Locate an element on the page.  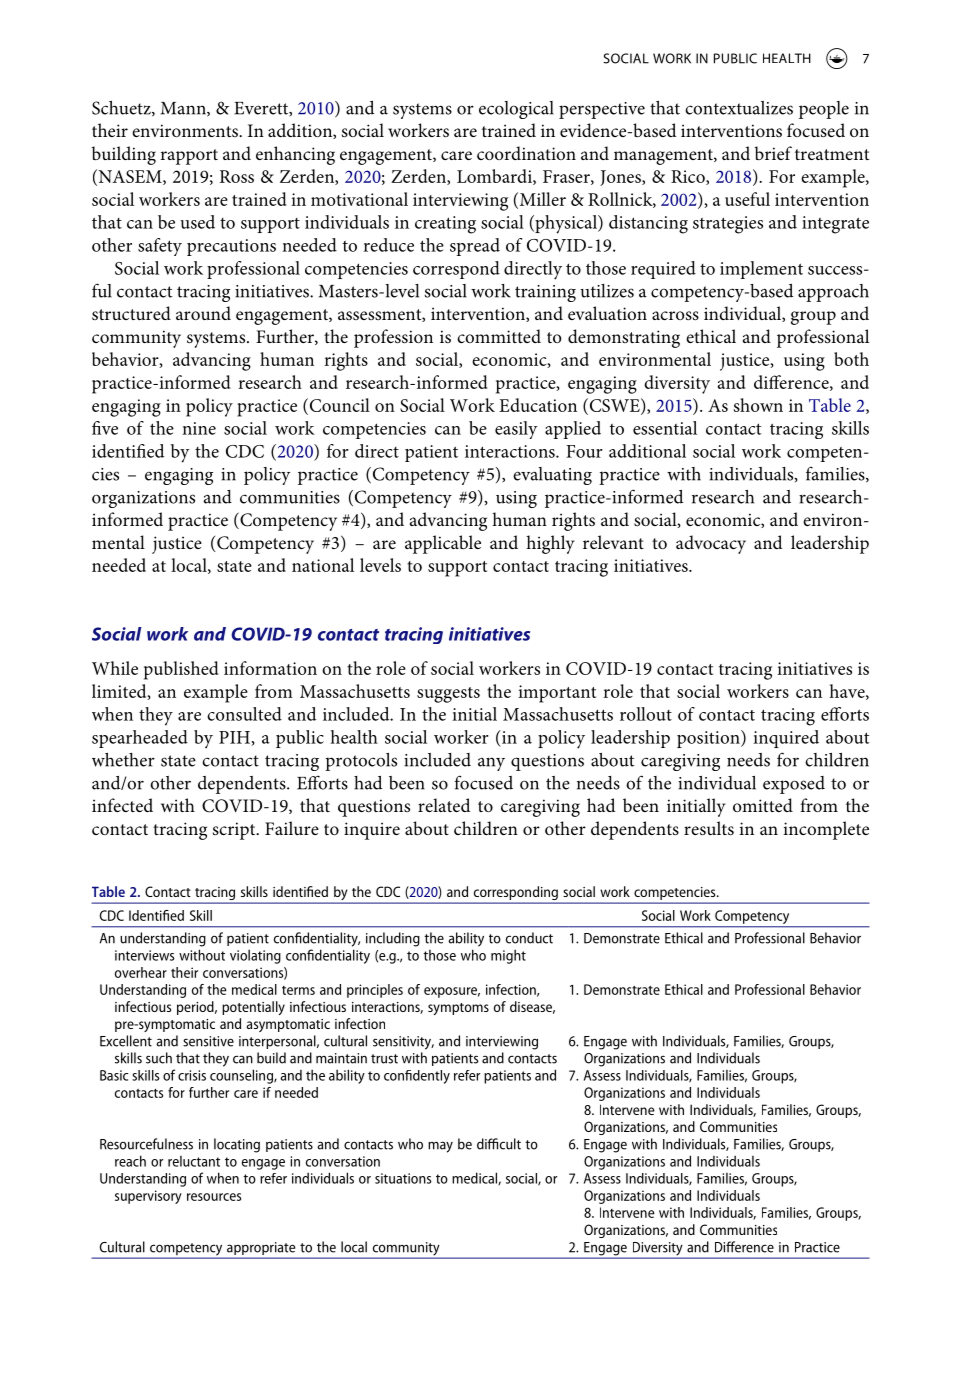
published is located at coordinates (181, 670).
